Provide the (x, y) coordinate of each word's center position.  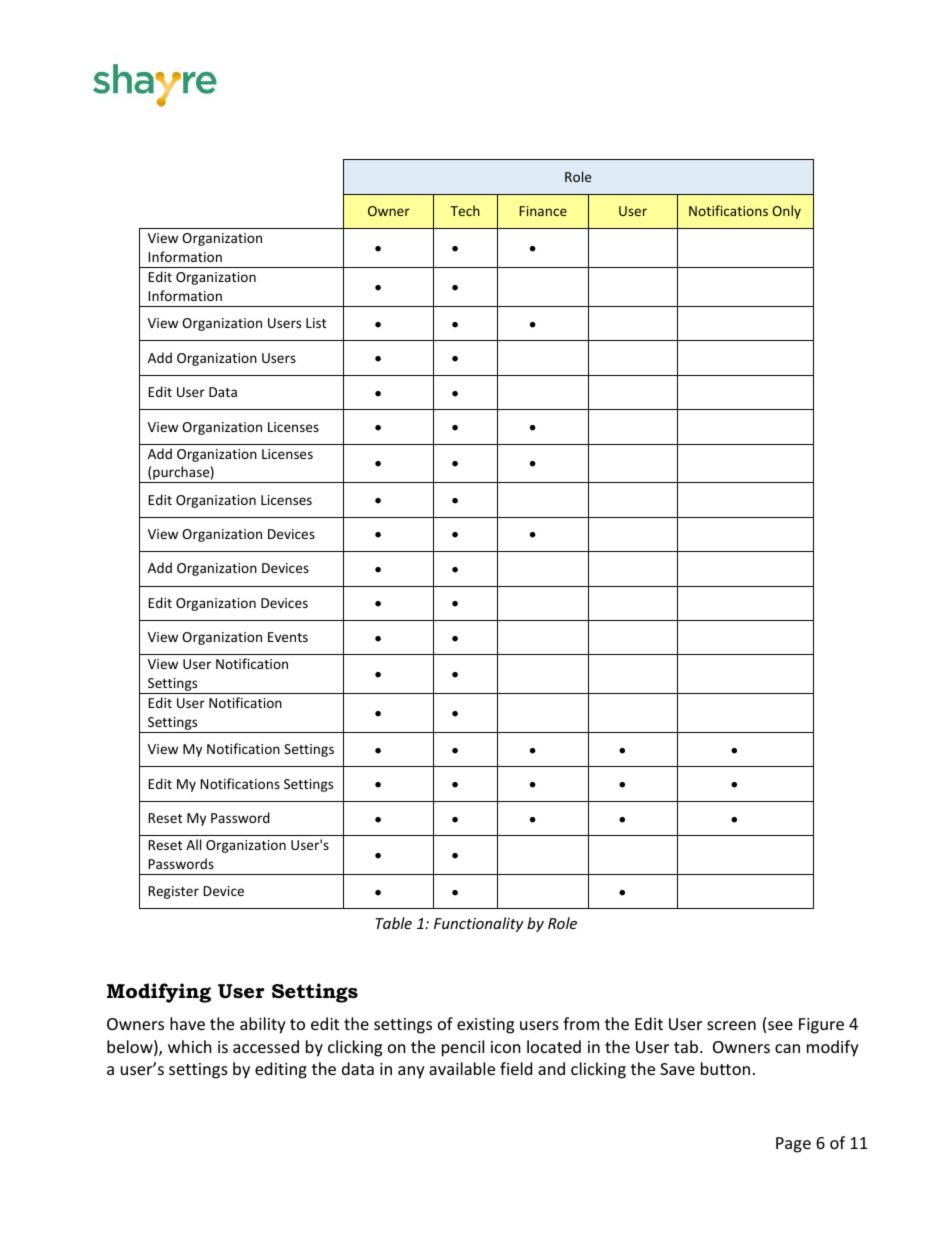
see (780, 1025)
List (316, 323)
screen (731, 1025)
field (516, 1068)
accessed (266, 1046)
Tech (465, 210)
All (193, 844)
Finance (543, 211)
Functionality (479, 924)
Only (786, 212)
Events (288, 637)
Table (393, 923)
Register (173, 892)
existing (485, 1026)
